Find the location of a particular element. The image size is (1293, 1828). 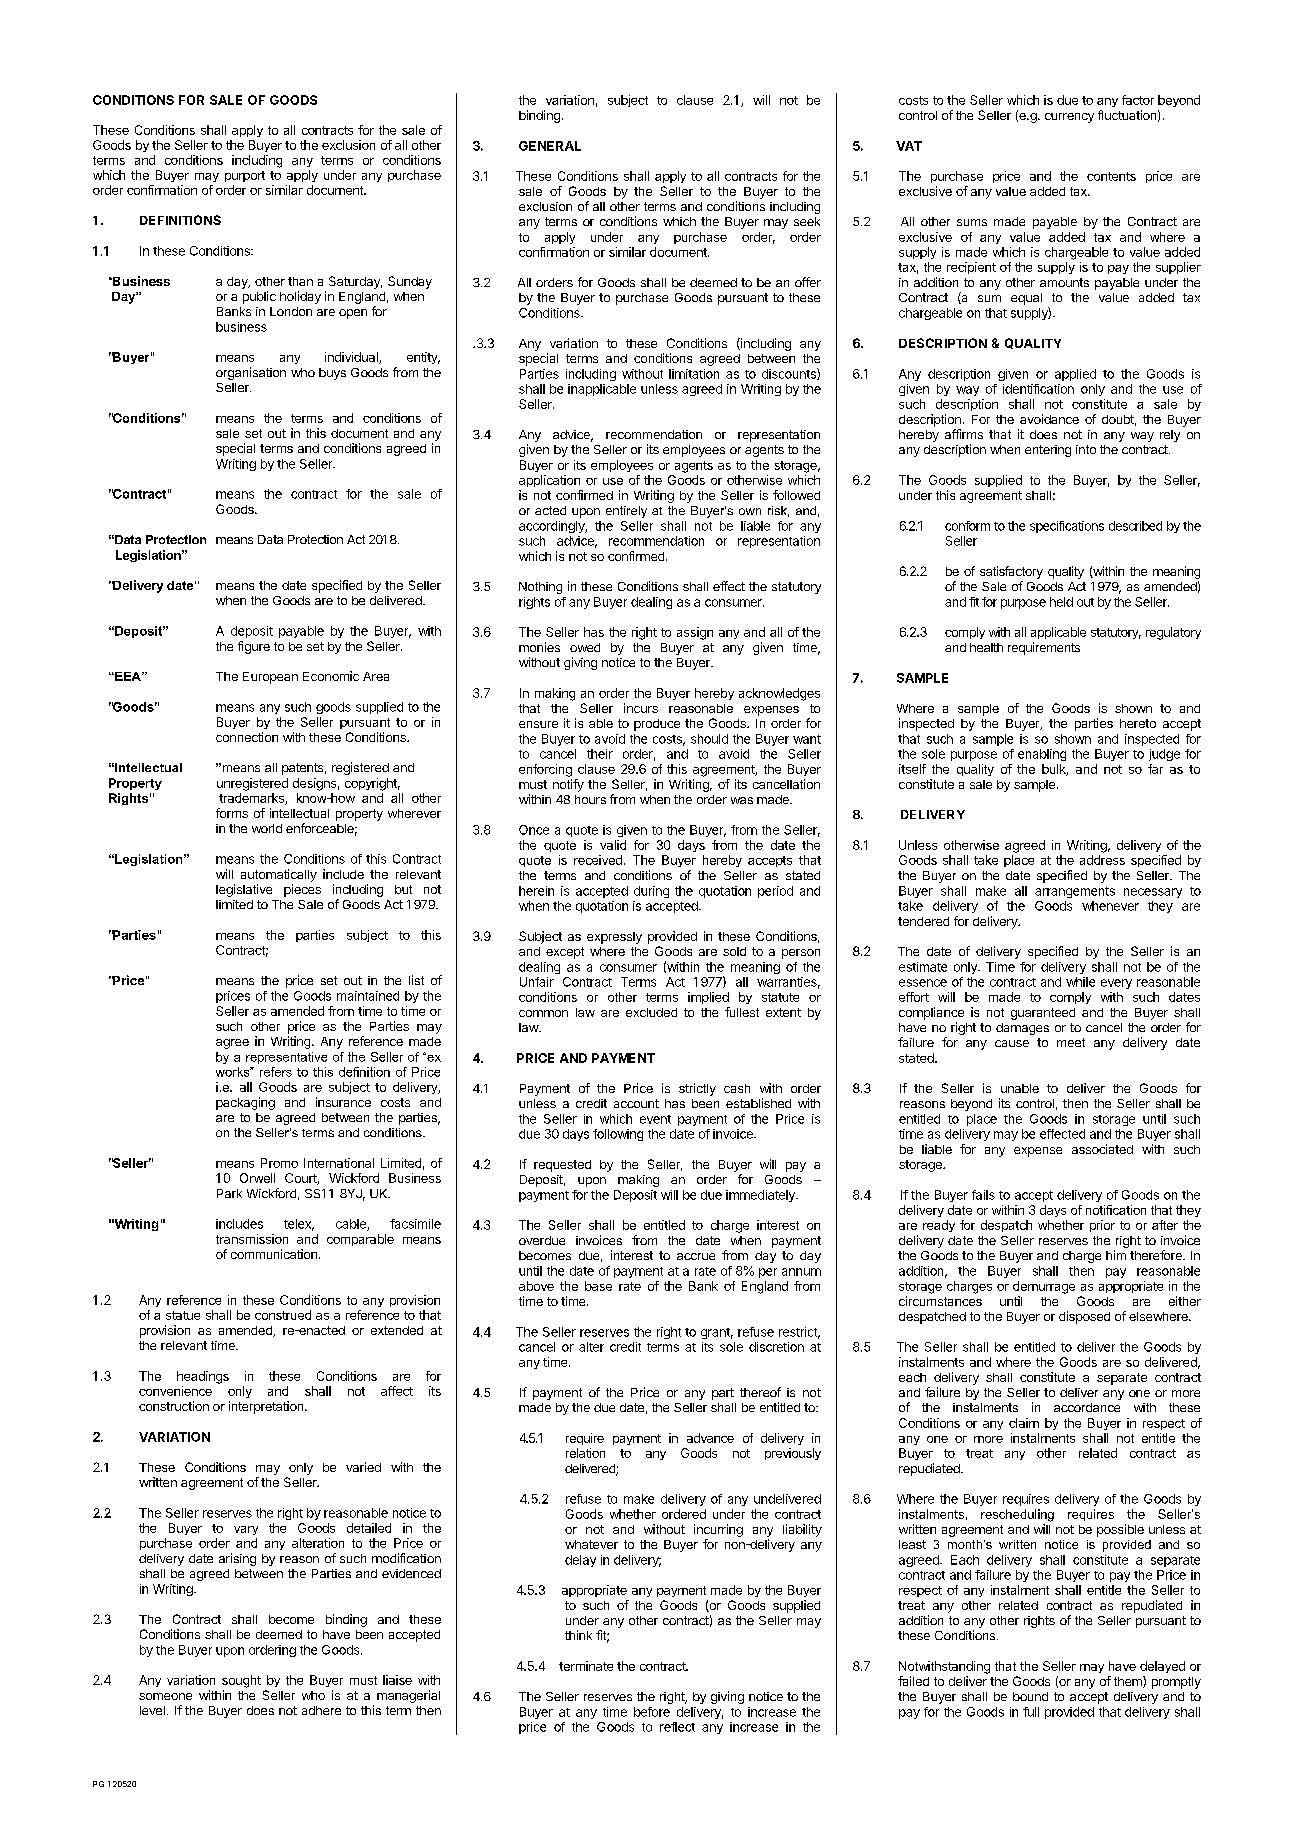

contents is located at coordinates (1111, 176).
